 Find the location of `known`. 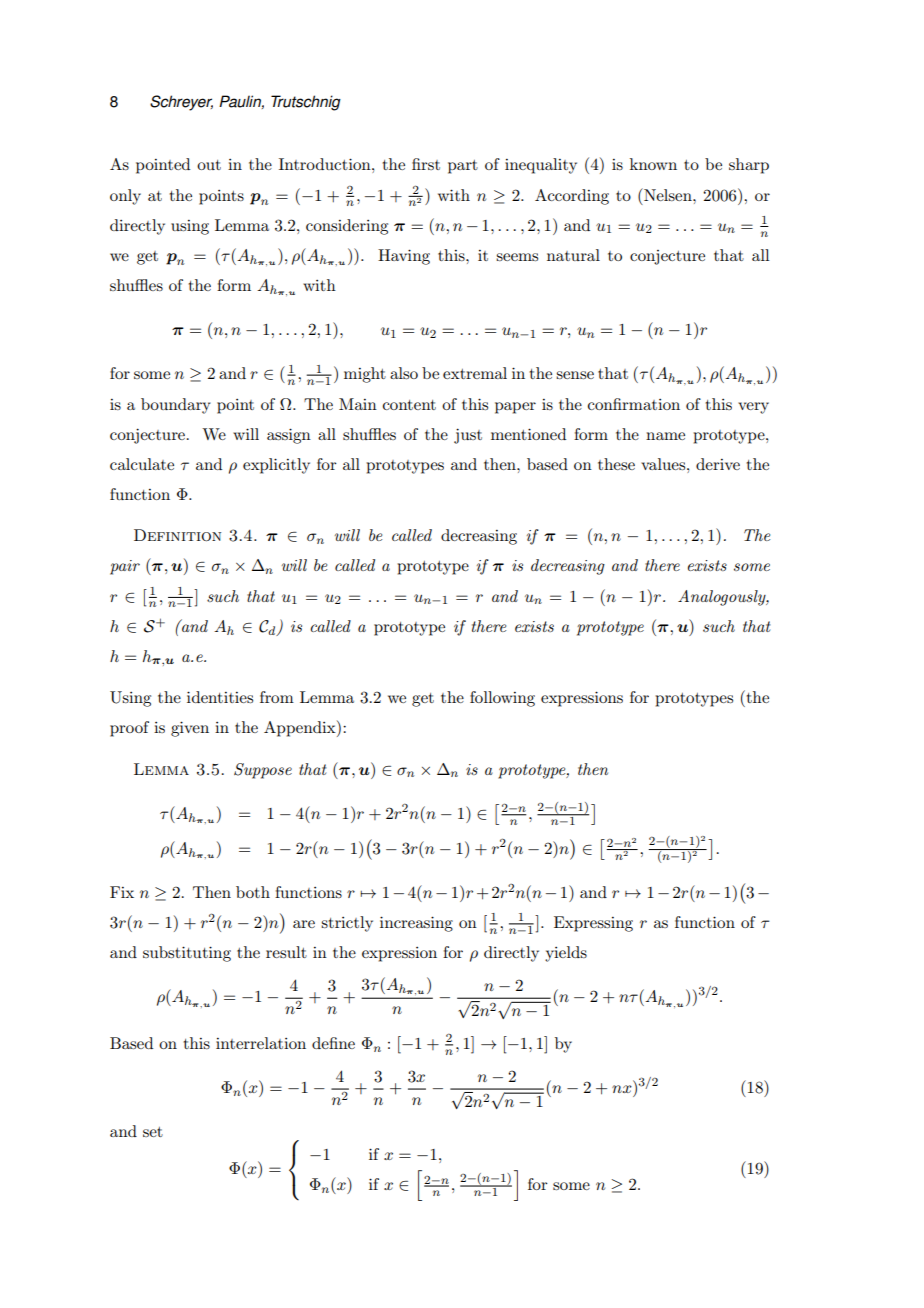

known is located at coordinates (653, 164).
